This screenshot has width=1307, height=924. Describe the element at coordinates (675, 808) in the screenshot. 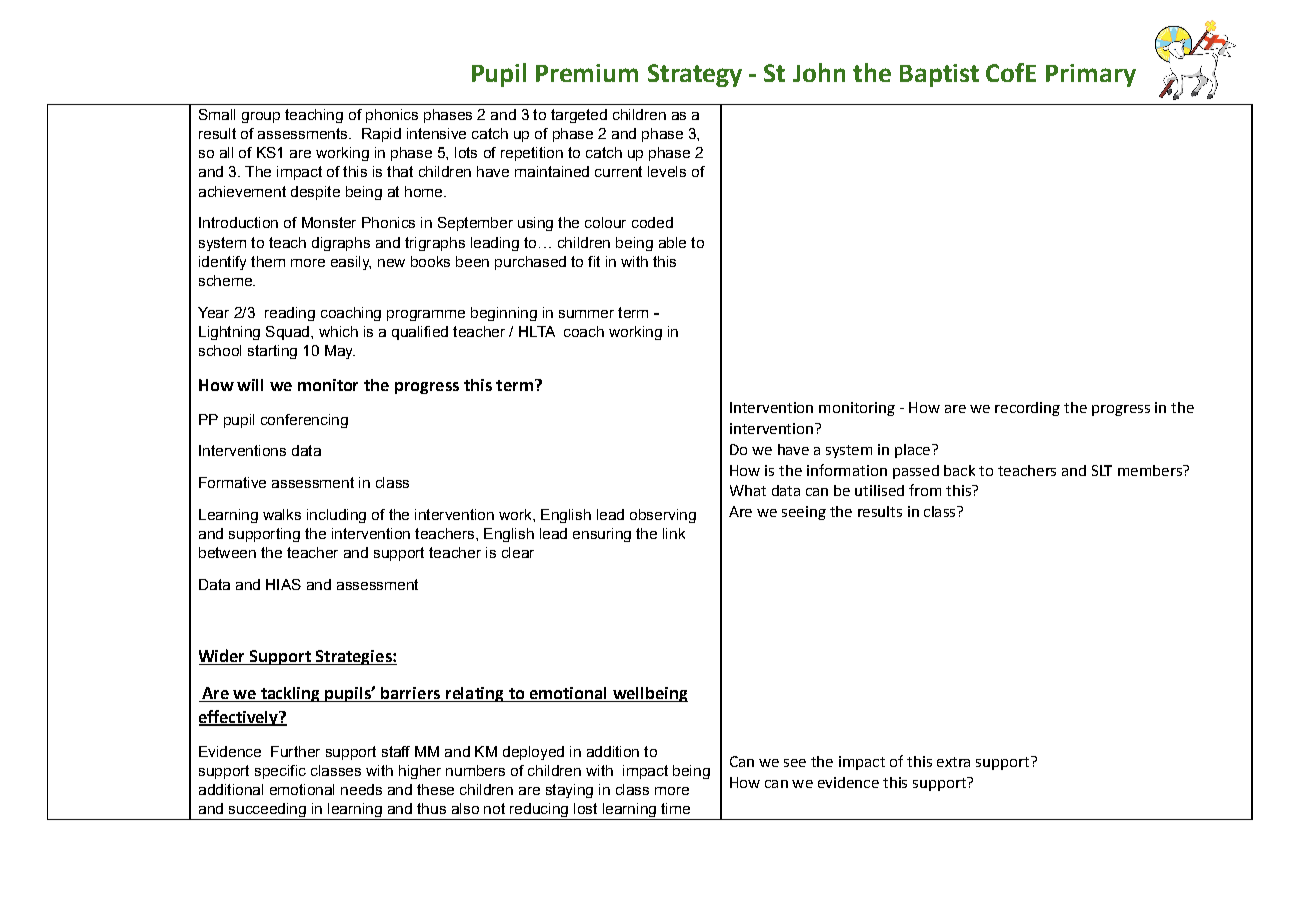

I see `time` at that location.
